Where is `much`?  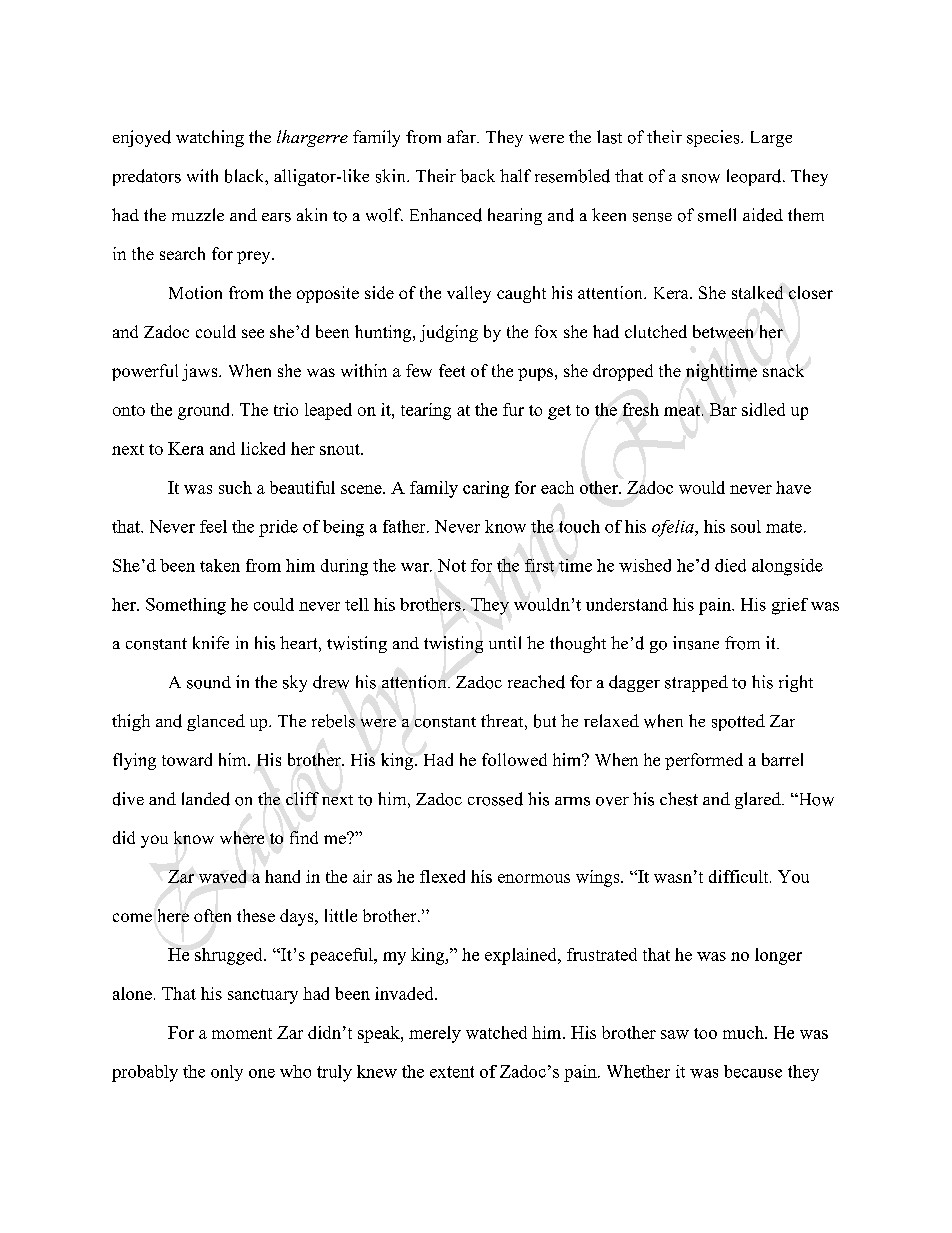 much is located at coordinates (744, 1032).
